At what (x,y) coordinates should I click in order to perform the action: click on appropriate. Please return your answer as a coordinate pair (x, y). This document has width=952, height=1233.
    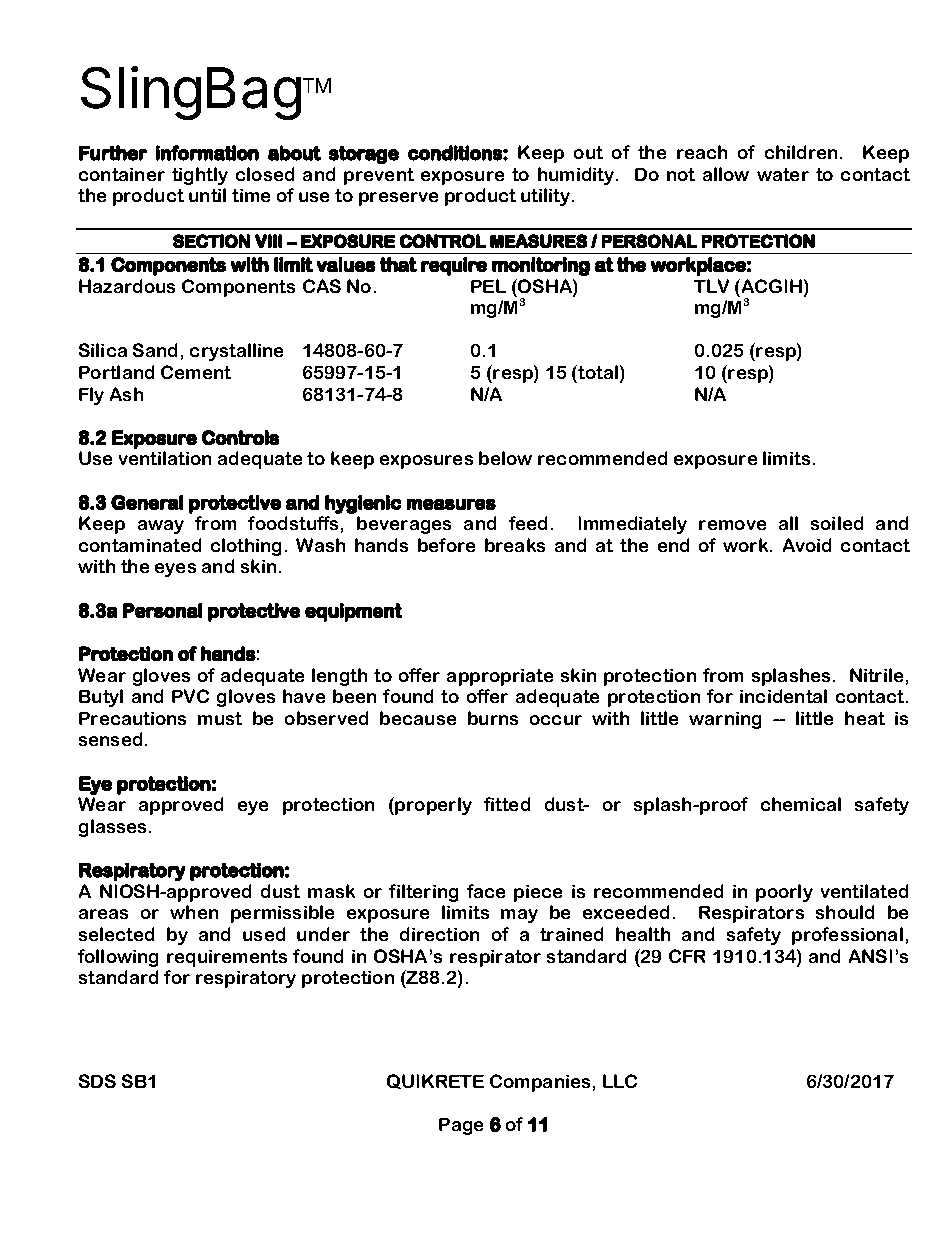
    Looking at the image, I should click on (500, 677).
